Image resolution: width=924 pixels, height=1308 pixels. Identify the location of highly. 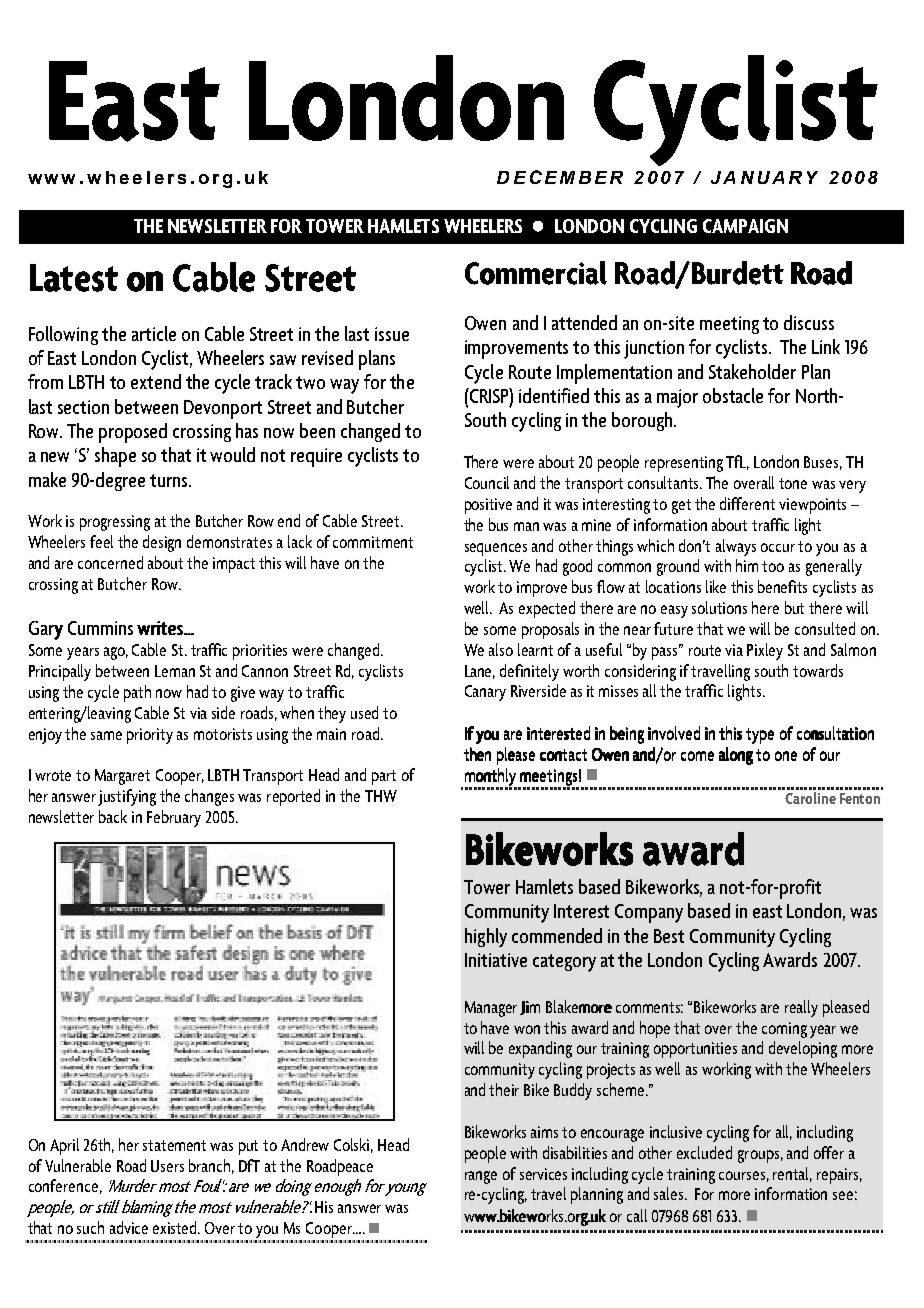
(486, 937).
